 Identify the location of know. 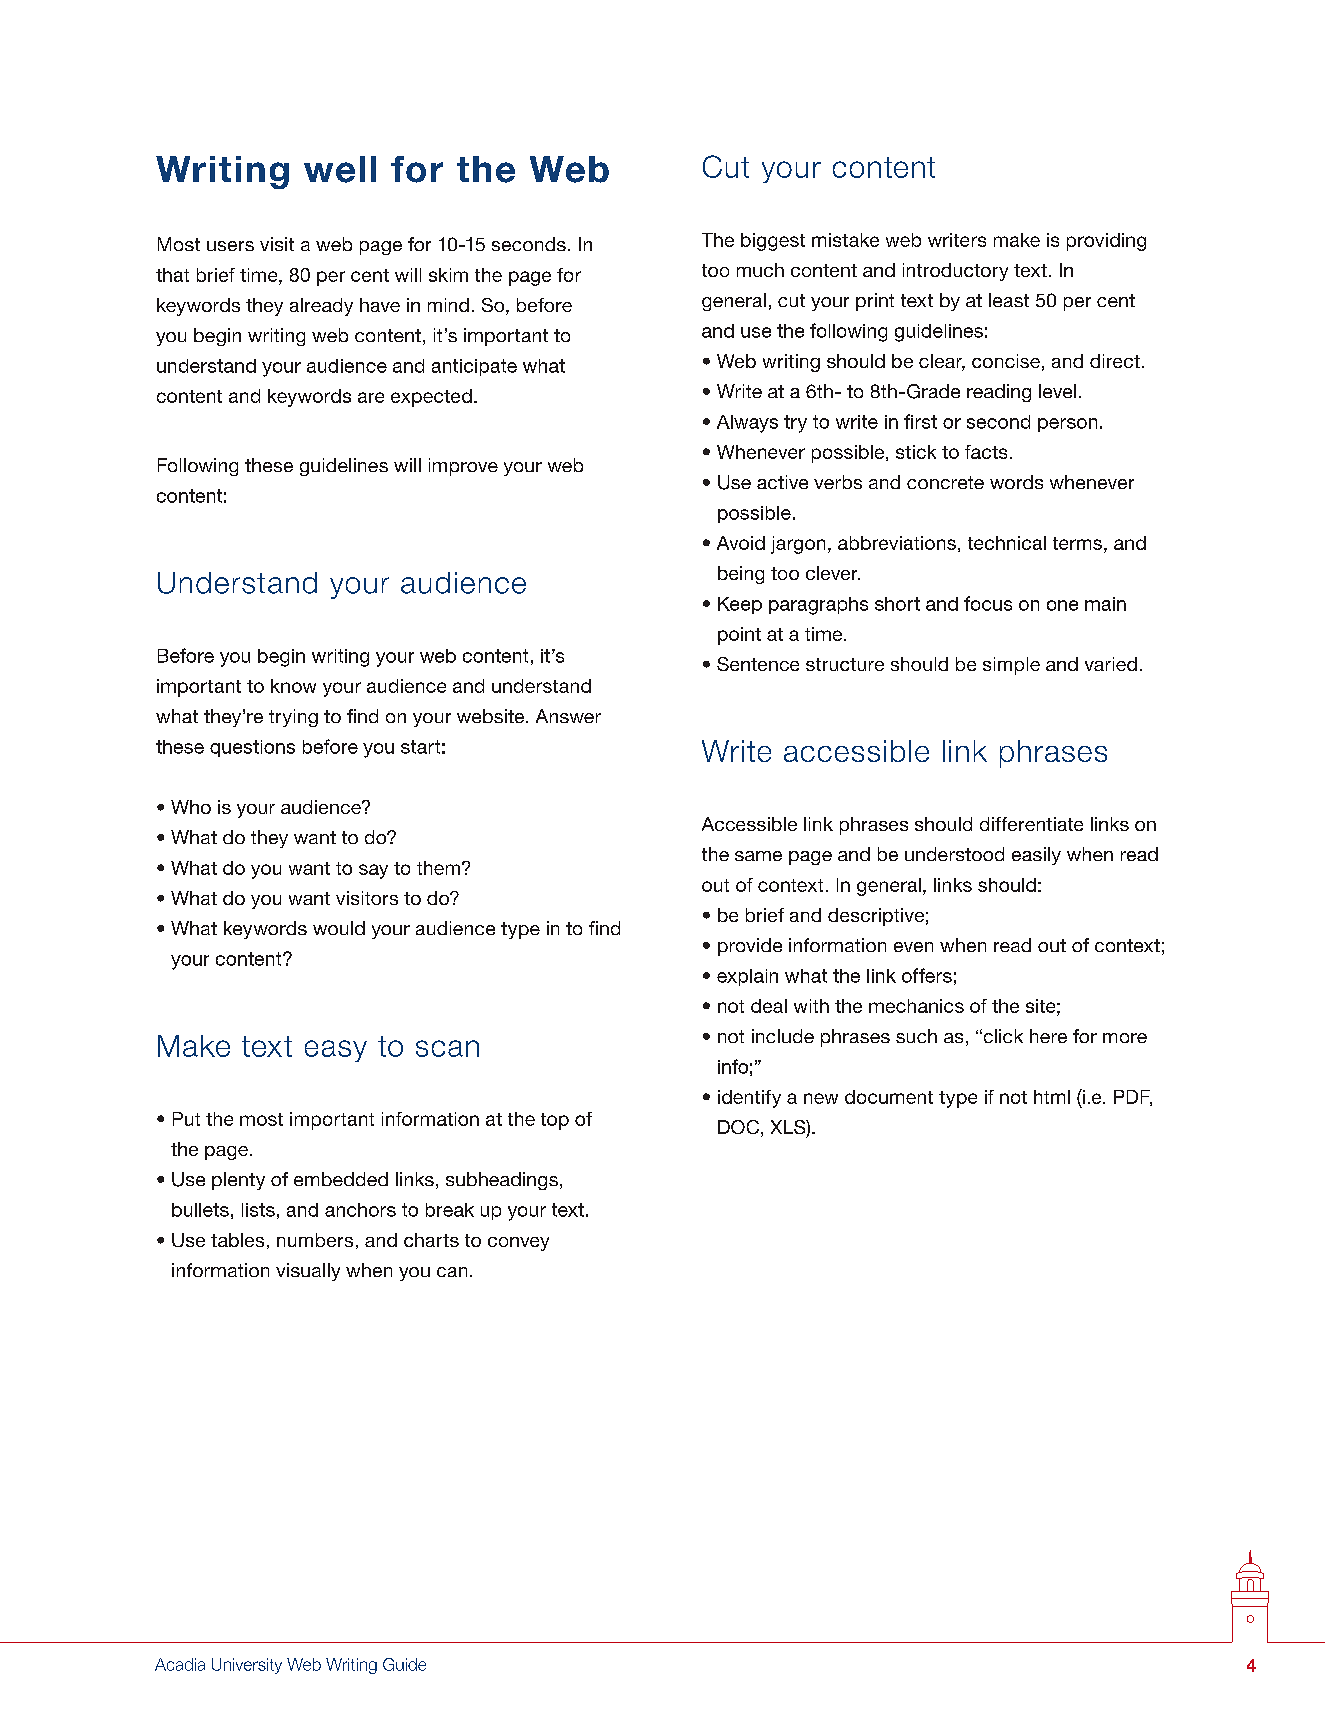
(293, 686).
